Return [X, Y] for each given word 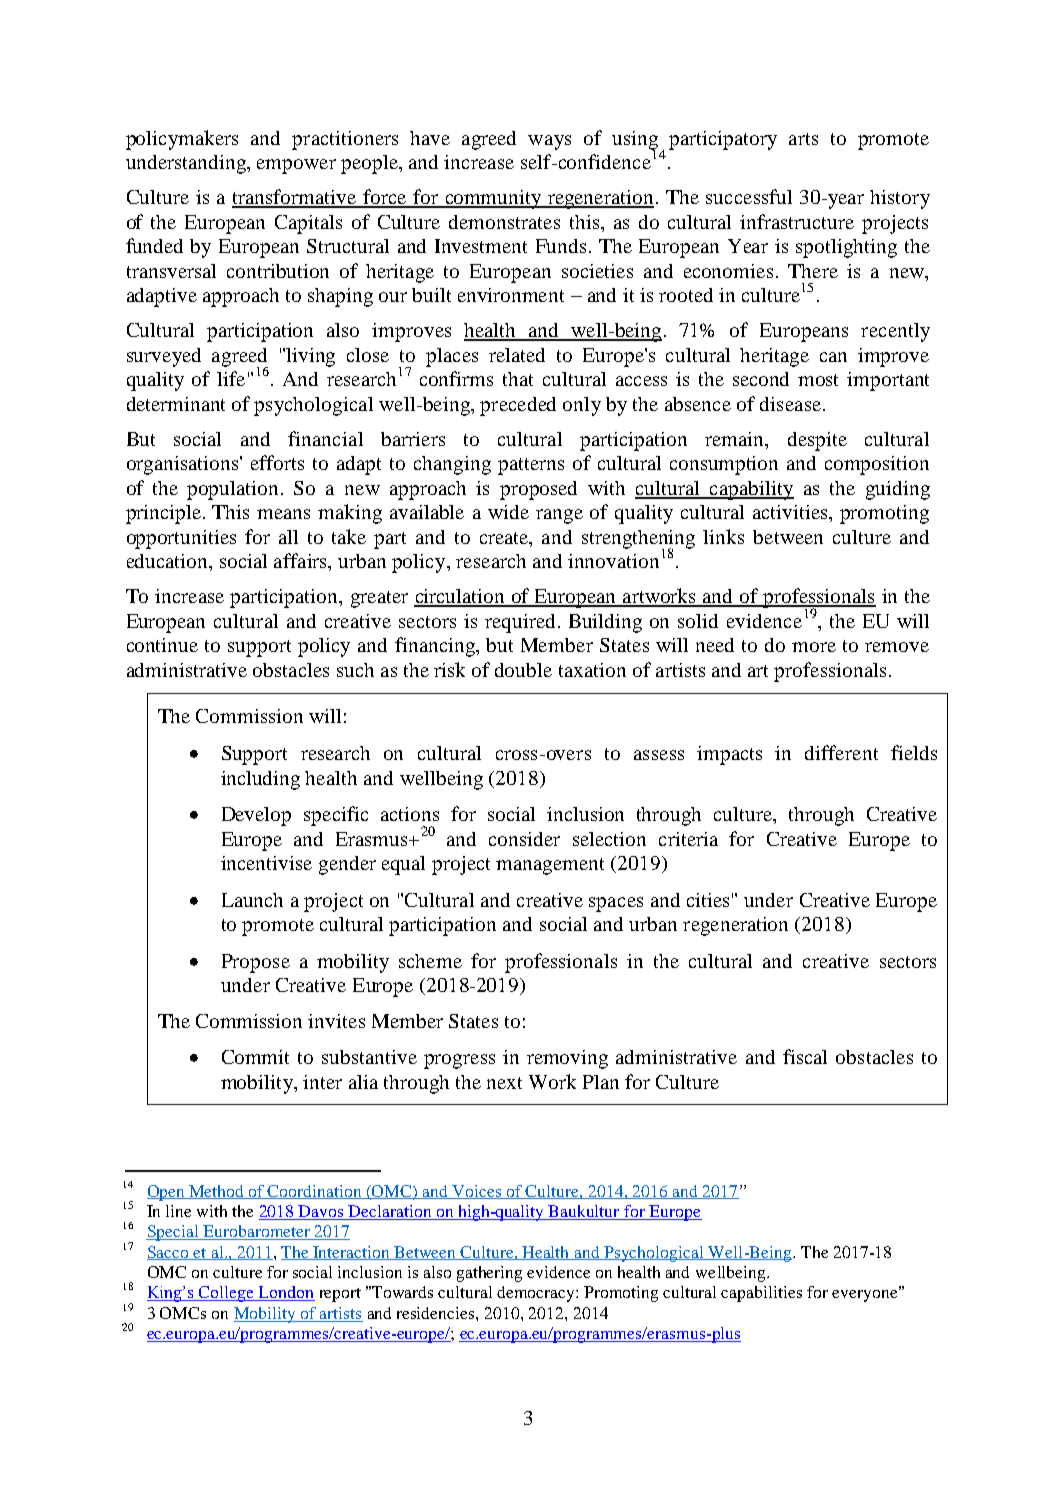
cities [708, 900]
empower [296, 166]
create [505, 538]
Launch [252, 900]
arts [803, 139]
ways [549, 142]
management [550, 866]
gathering [489, 1274]
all [288, 537]
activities [792, 513]
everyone [866, 1295]
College [227, 1294]
